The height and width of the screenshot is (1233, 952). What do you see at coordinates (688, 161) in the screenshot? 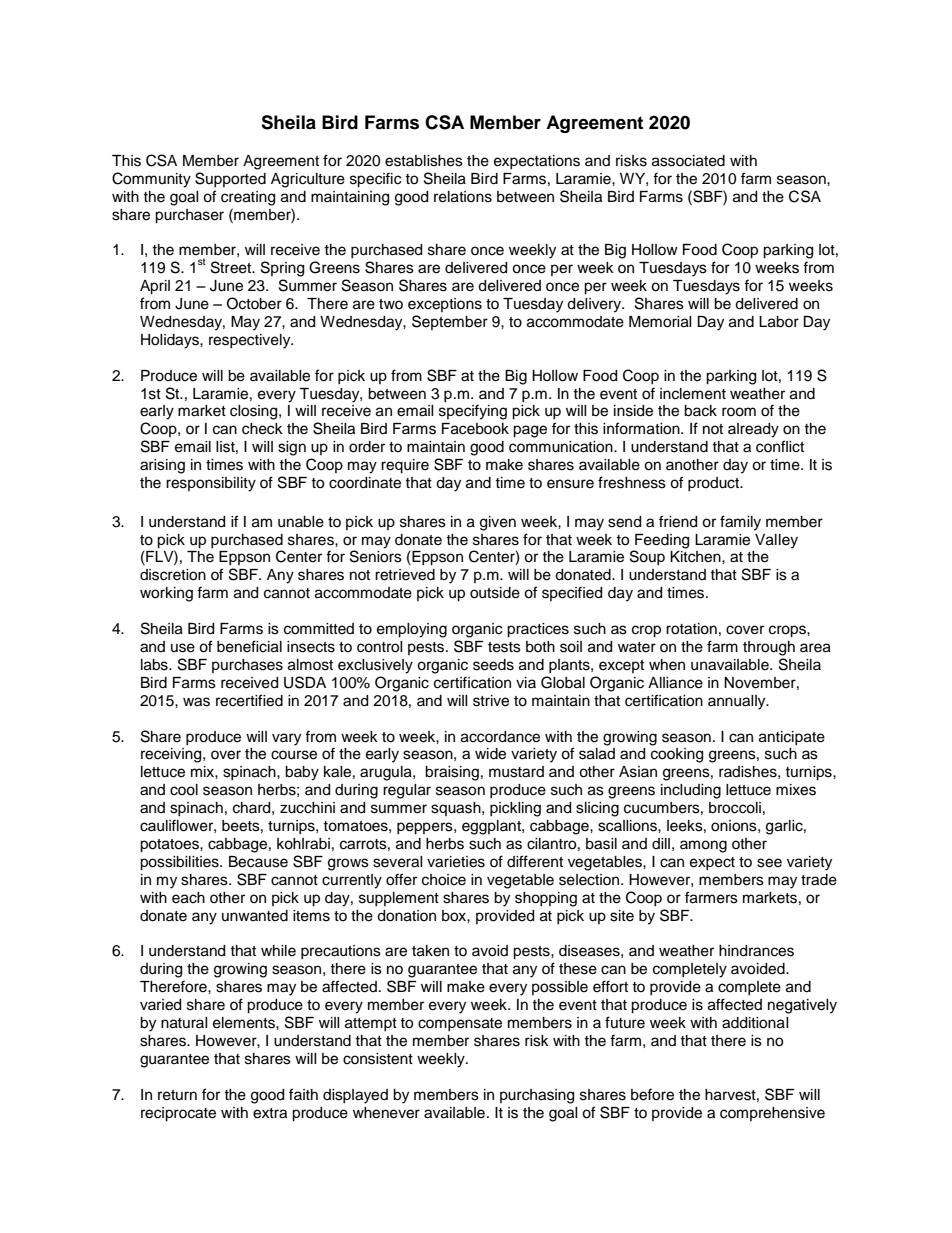
I see `associated` at bounding box center [688, 161].
